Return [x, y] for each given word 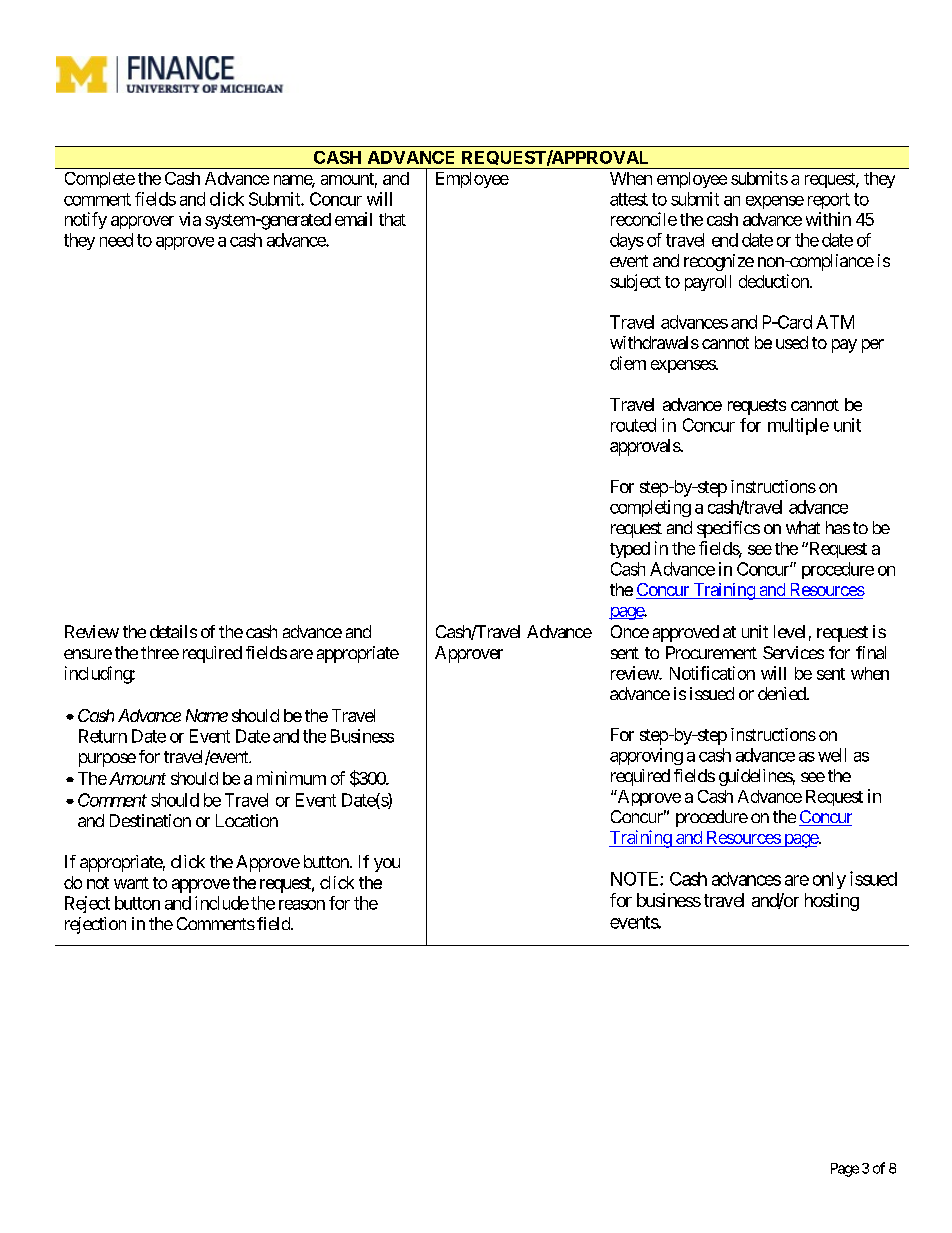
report [829, 201]
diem [628, 363]
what [803, 527]
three [160, 652]
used [792, 342]
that [392, 219]
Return [103, 736]
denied [782, 693]
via [190, 219]
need [116, 240]
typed [630, 550]
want [131, 883]
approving [646, 756]
